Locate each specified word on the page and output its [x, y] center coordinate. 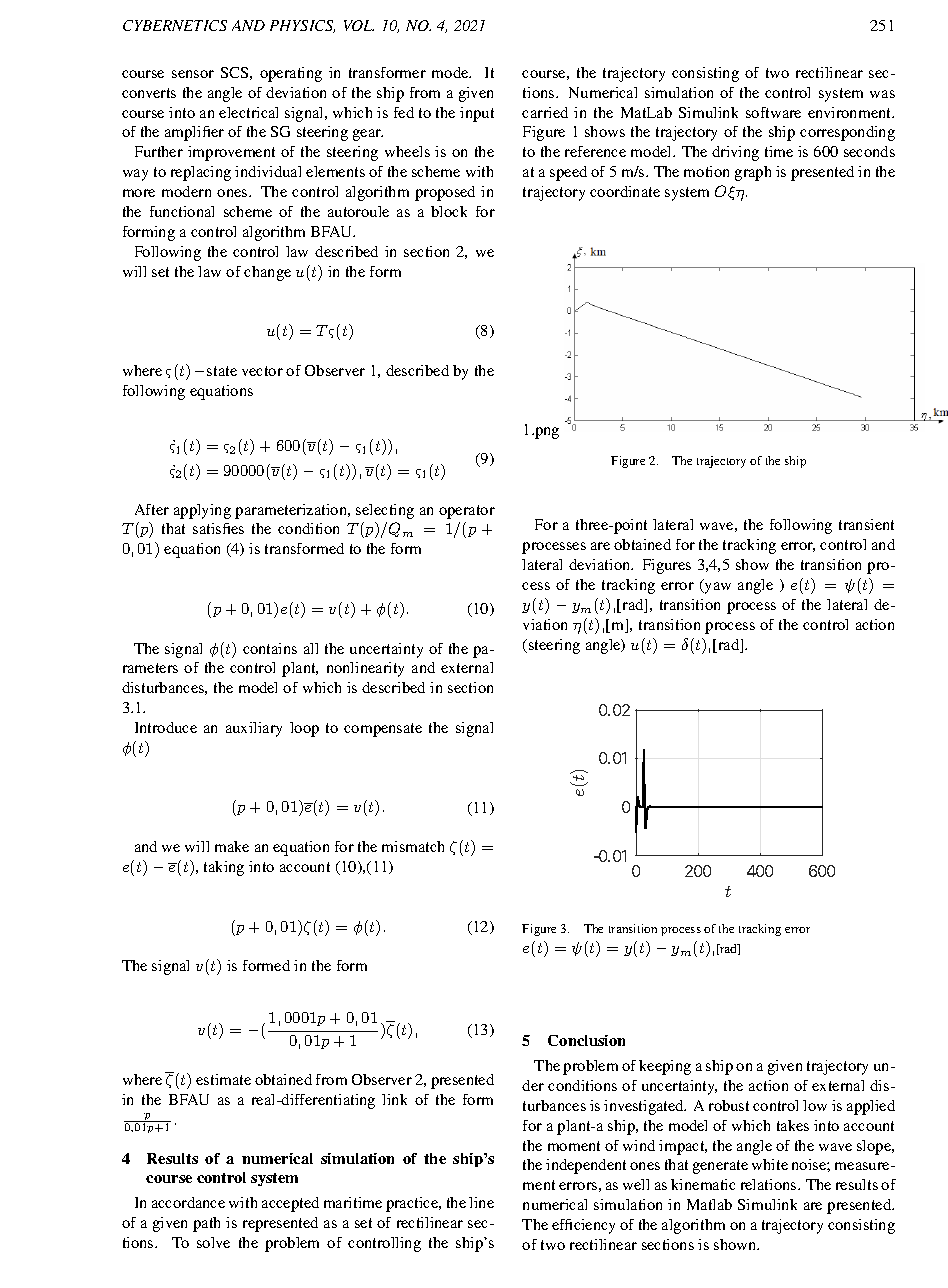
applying [202, 511]
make [232, 846]
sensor [193, 74]
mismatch [413, 846]
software [773, 112]
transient [866, 524]
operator [467, 512]
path [206, 1224]
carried [545, 112]
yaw [717, 588]
